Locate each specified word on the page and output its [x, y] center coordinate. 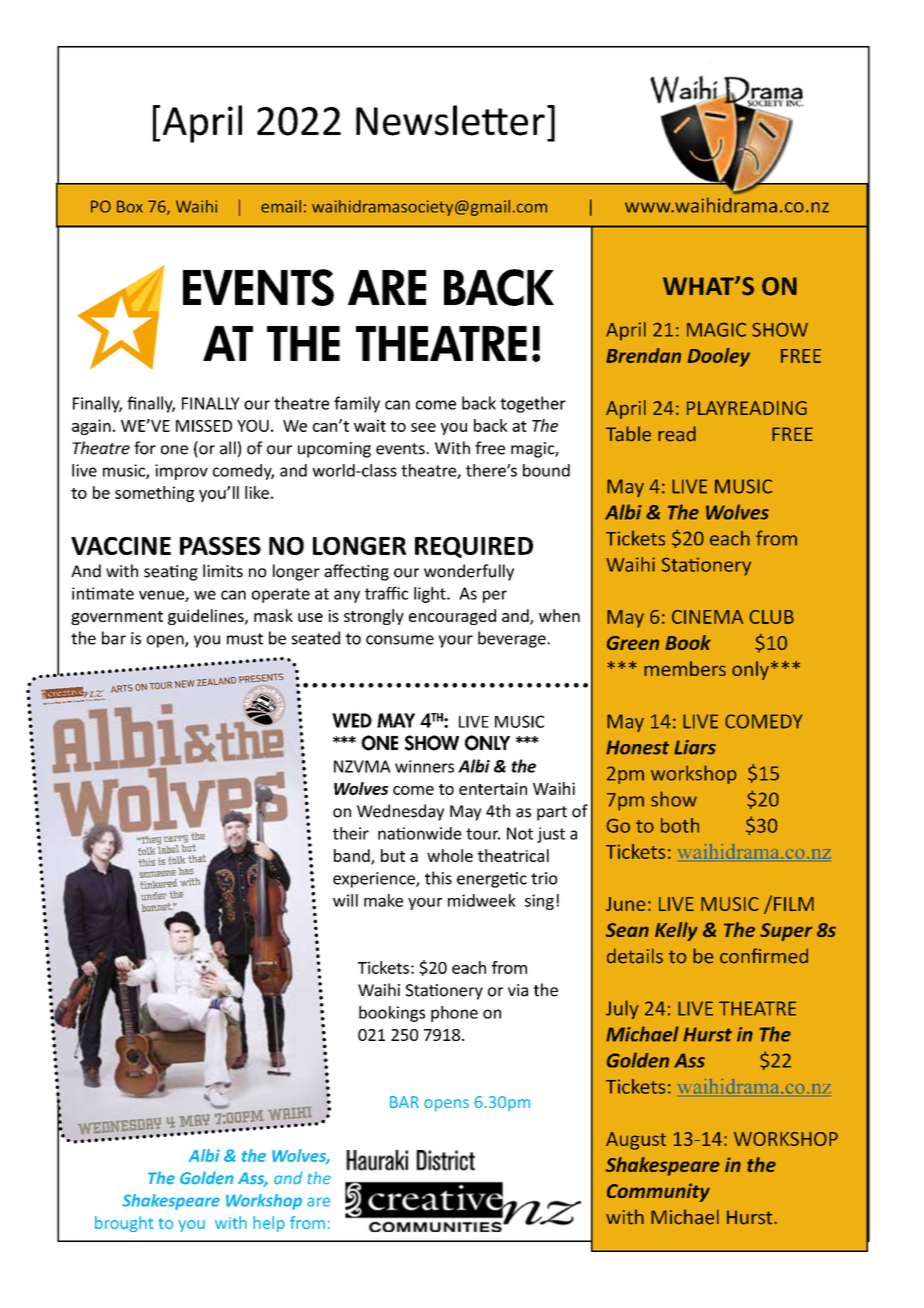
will [345, 900]
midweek [482, 900]
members [685, 668]
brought [124, 1224]
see [423, 427]
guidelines [207, 617]
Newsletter [450, 120]
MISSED [204, 426]
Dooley [719, 357]
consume [400, 640]
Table [628, 434]
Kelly [676, 931]
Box [130, 206]
